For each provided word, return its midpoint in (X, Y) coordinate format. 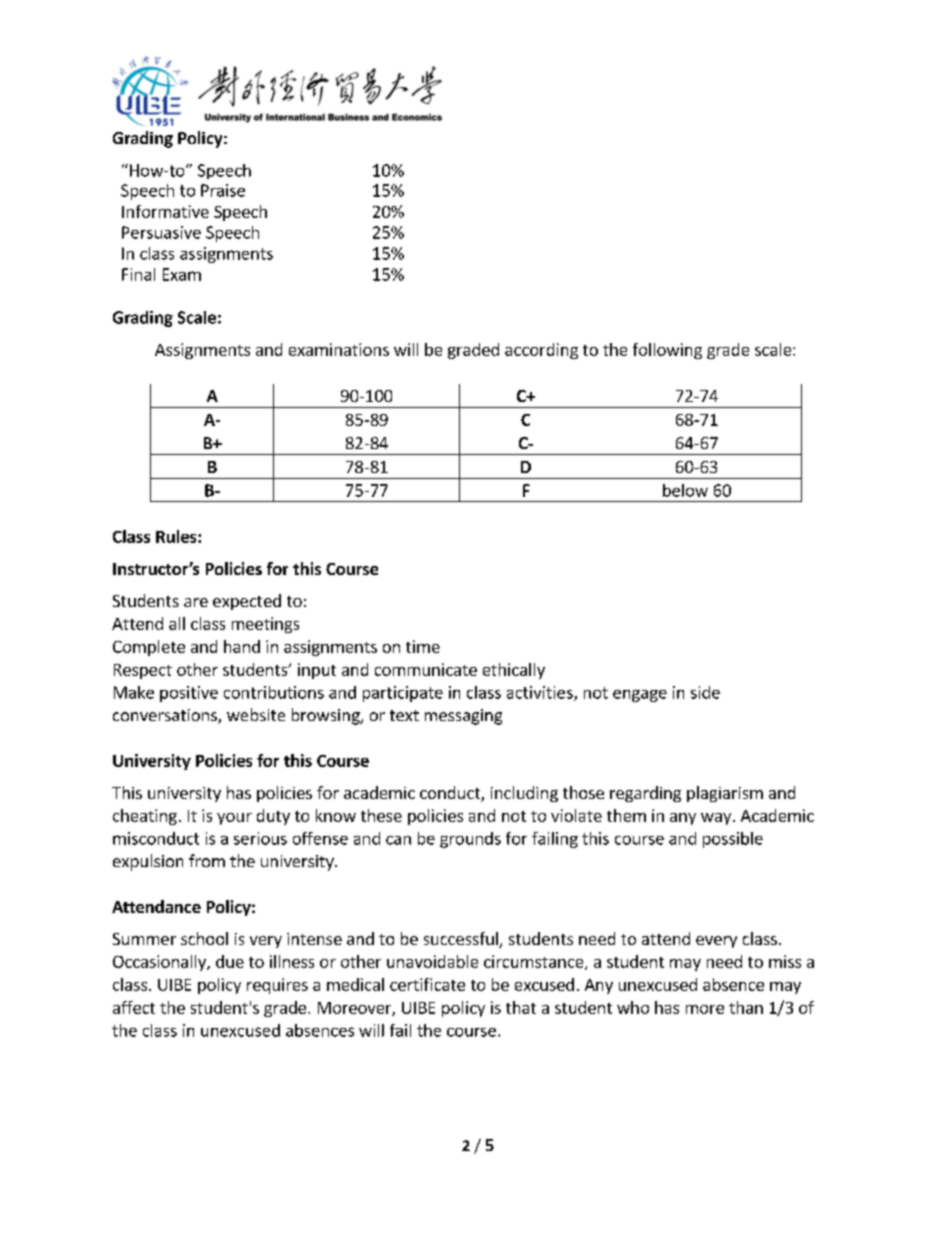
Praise (223, 190)
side (705, 692)
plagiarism (725, 794)
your (234, 819)
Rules (177, 536)
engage (640, 696)
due (230, 961)
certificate (427, 984)
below (685, 490)
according (541, 351)
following (667, 351)
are (196, 602)
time (423, 646)
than (746, 1007)
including (524, 794)
